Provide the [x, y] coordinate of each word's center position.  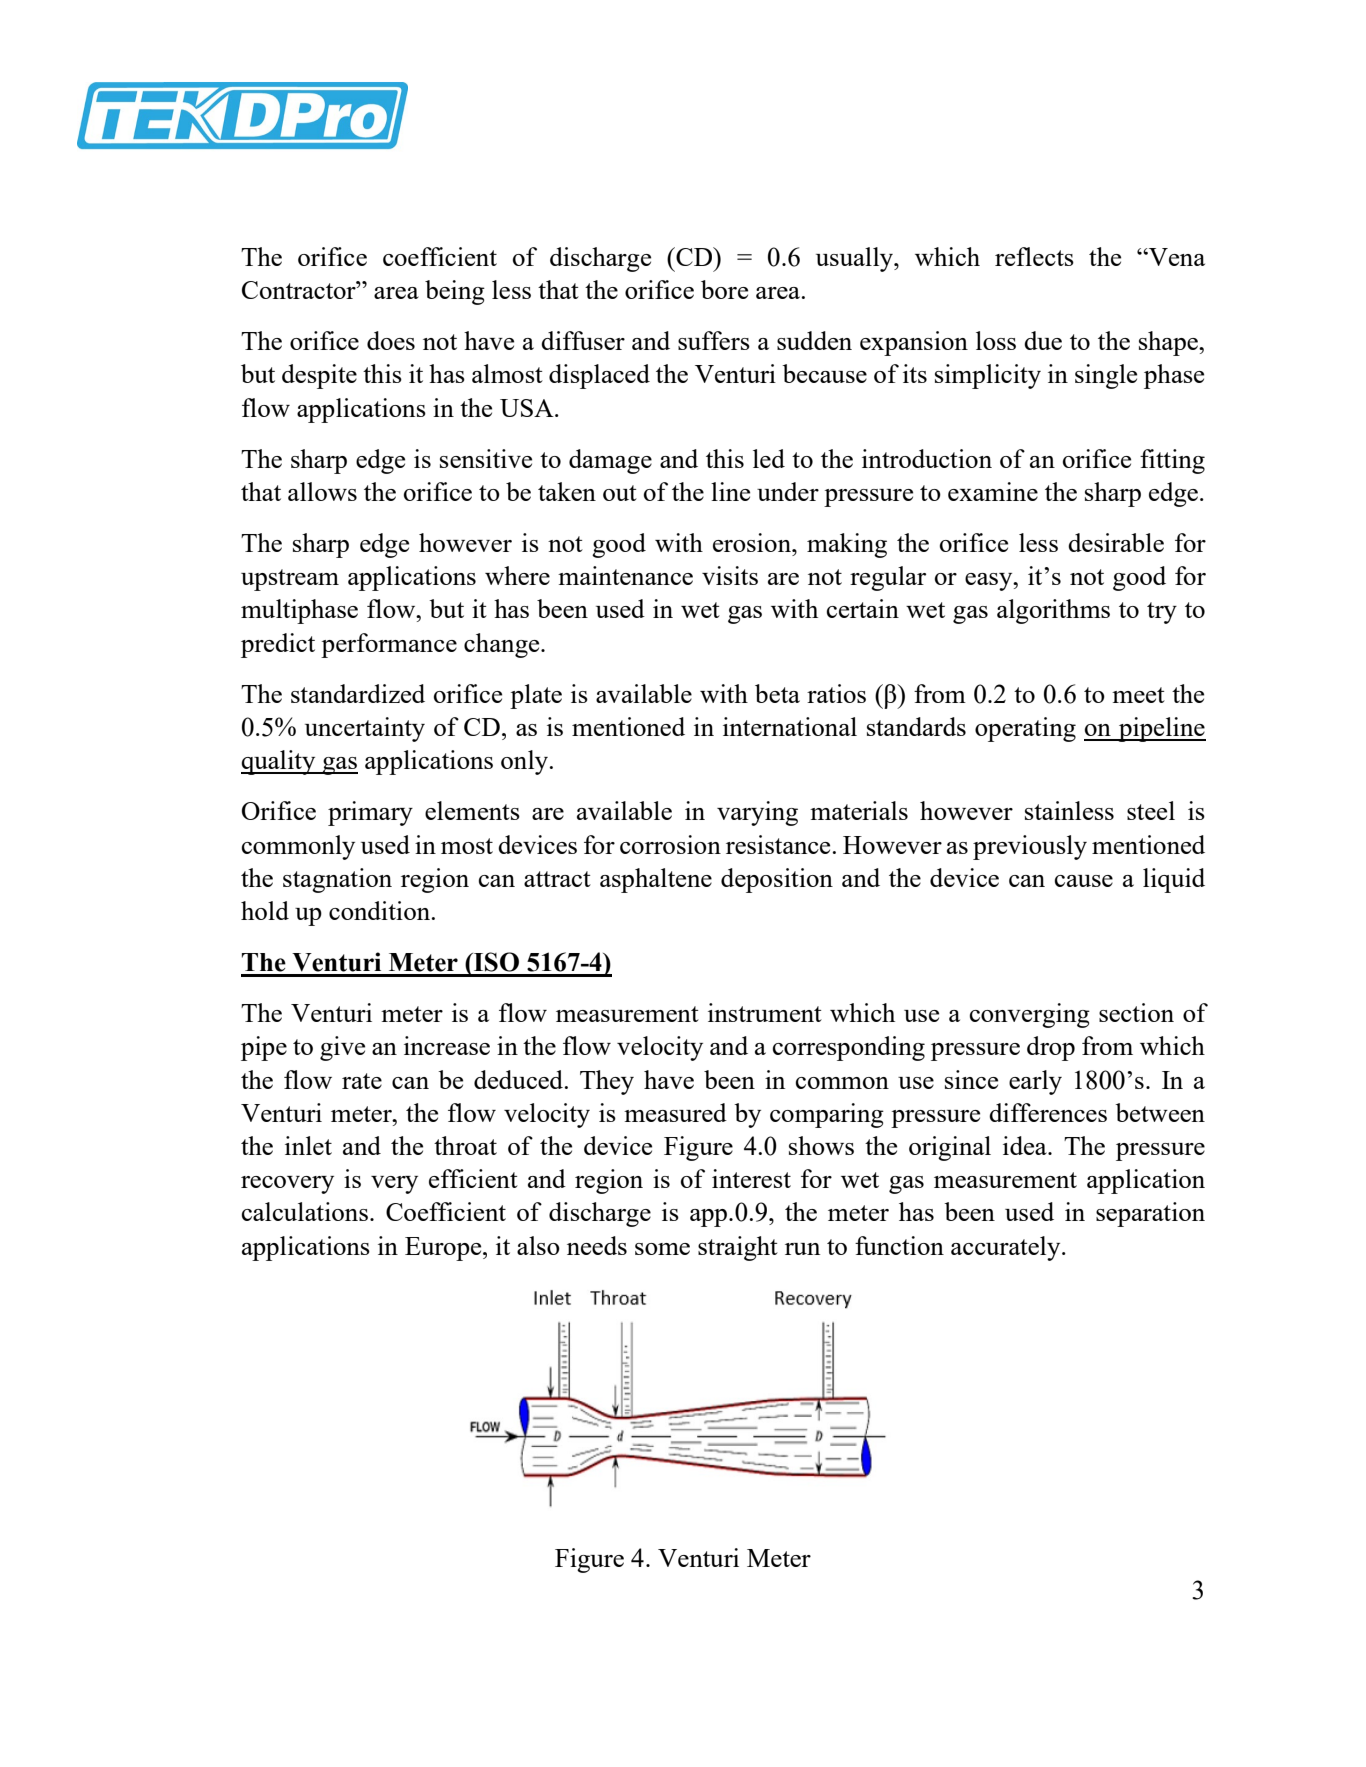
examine [993, 491]
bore [724, 289]
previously [1030, 847]
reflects [1034, 256]
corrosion [670, 844]
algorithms [1053, 611]
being [455, 292]
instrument [765, 1012]
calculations [305, 1211]
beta [777, 693]
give [342, 1048]
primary [370, 813]
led [769, 458]
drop [1051, 1048]
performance [389, 645]
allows [322, 491]
